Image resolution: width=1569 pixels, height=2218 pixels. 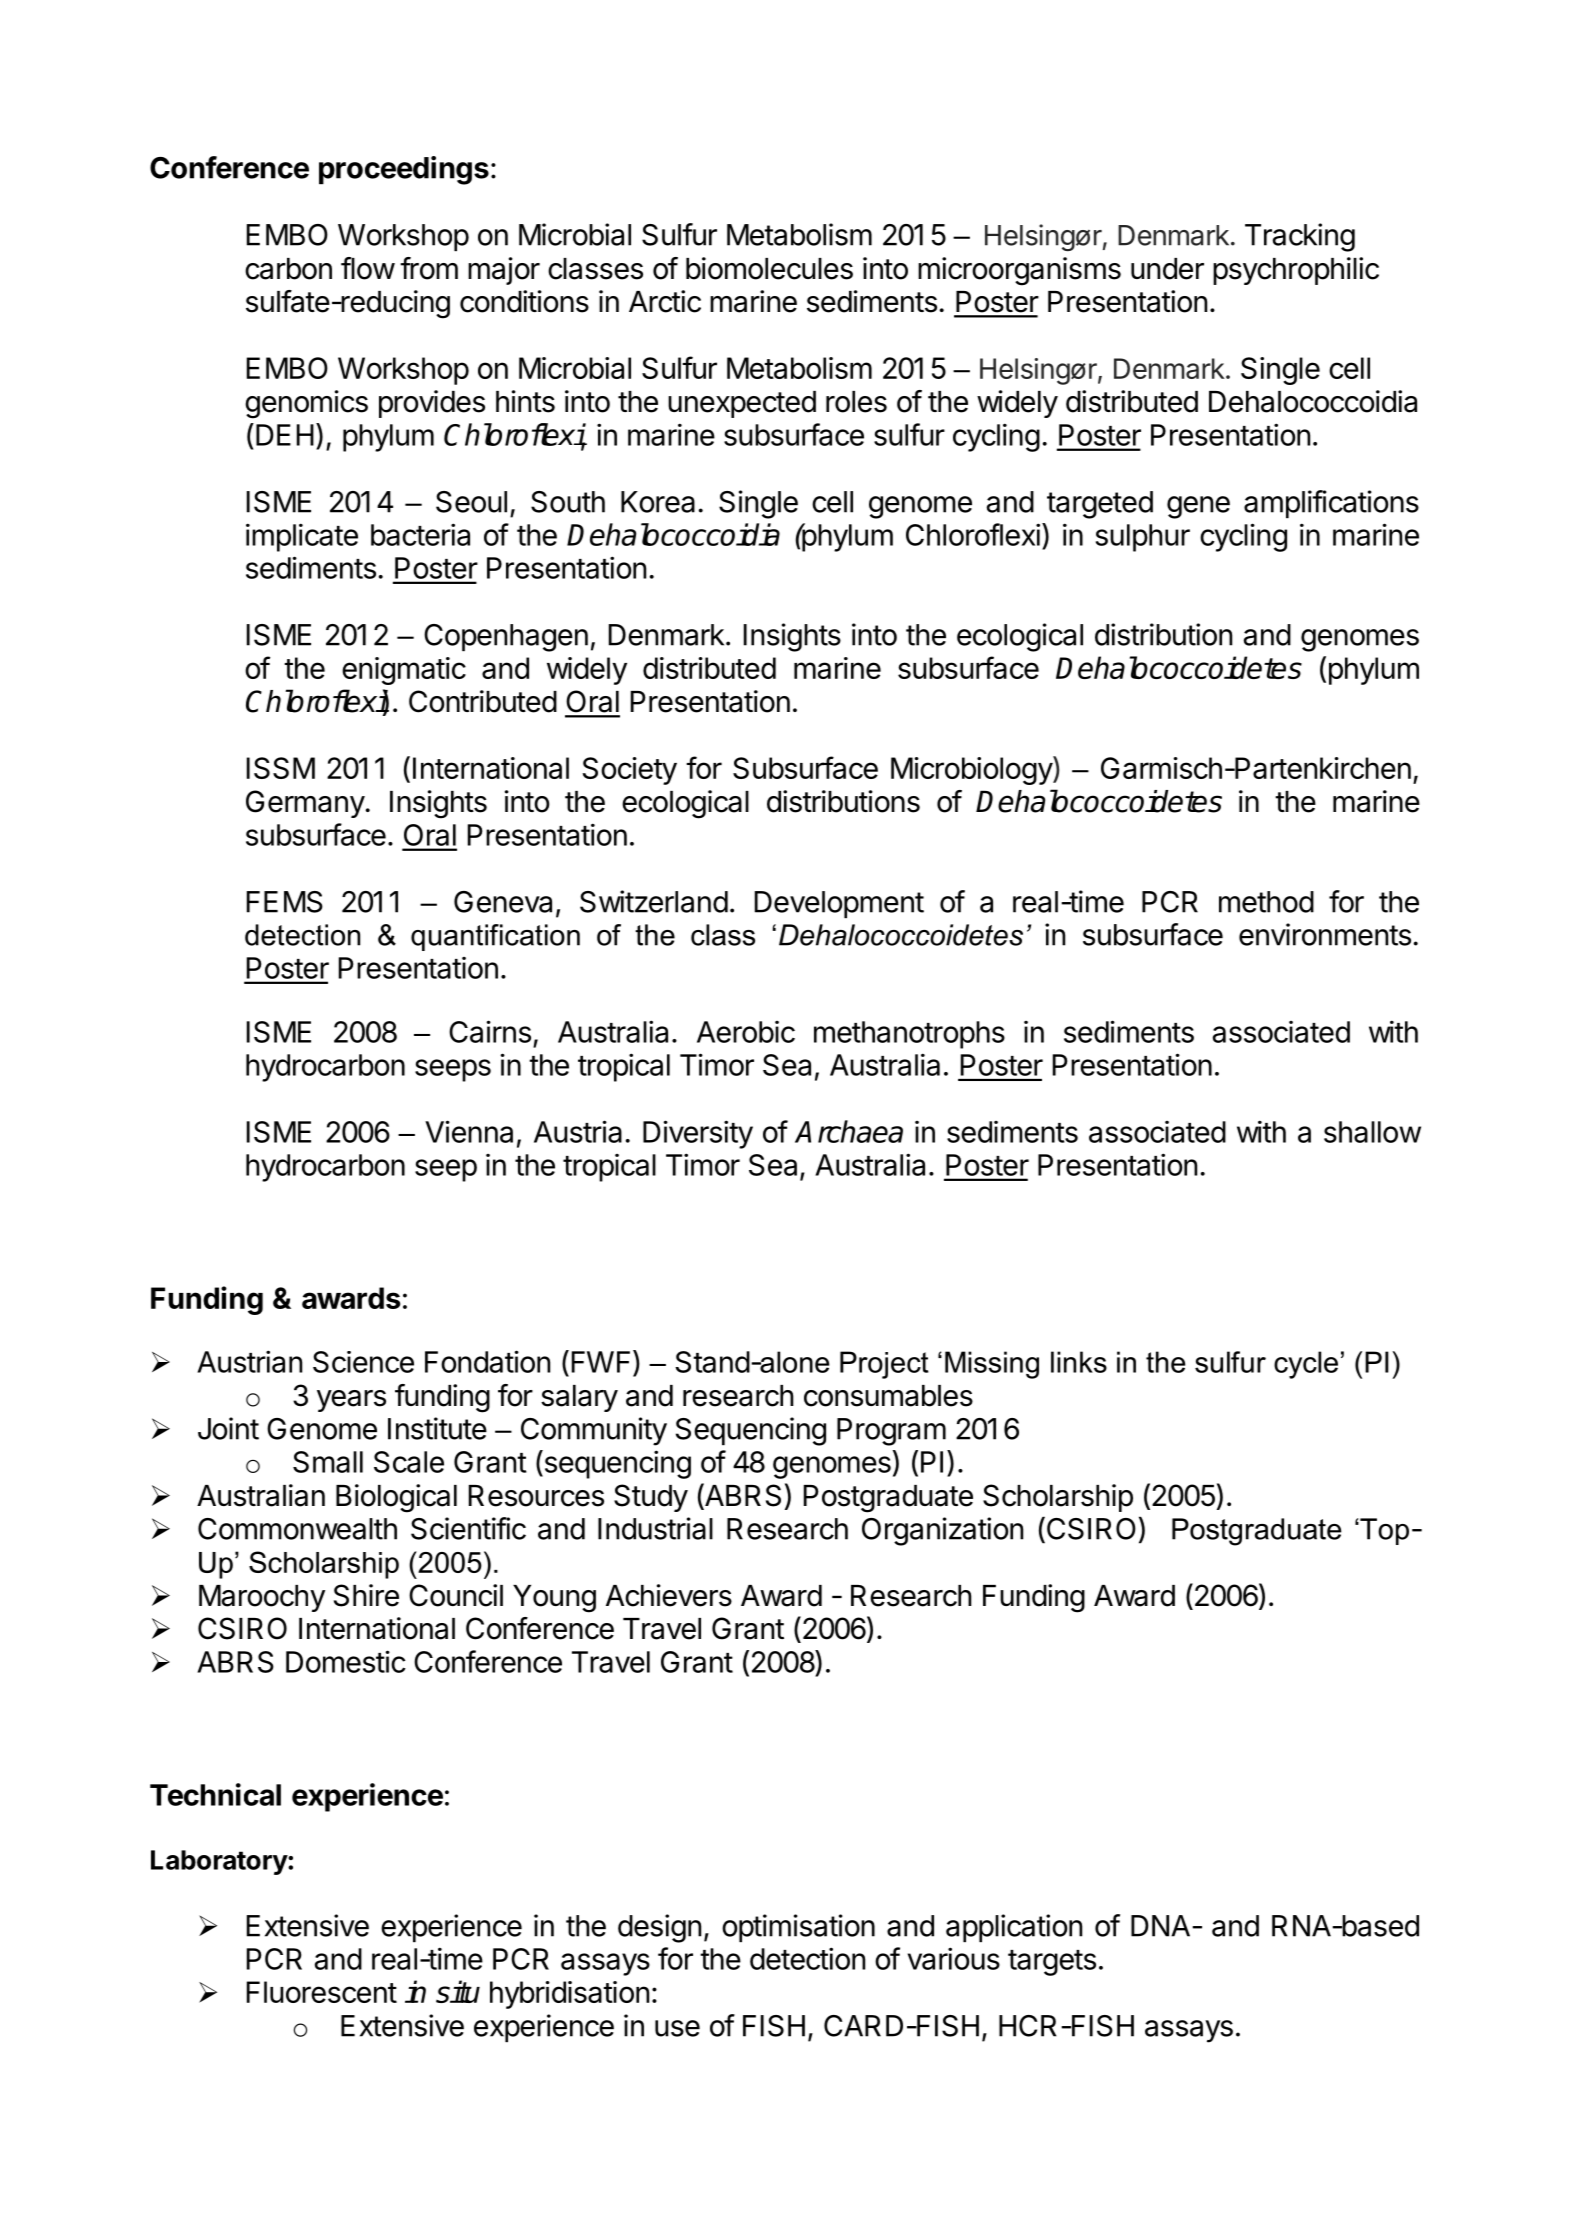 What do you see at coordinates (849, 1131) in the page?
I see `Archaea` at bounding box center [849, 1131].
